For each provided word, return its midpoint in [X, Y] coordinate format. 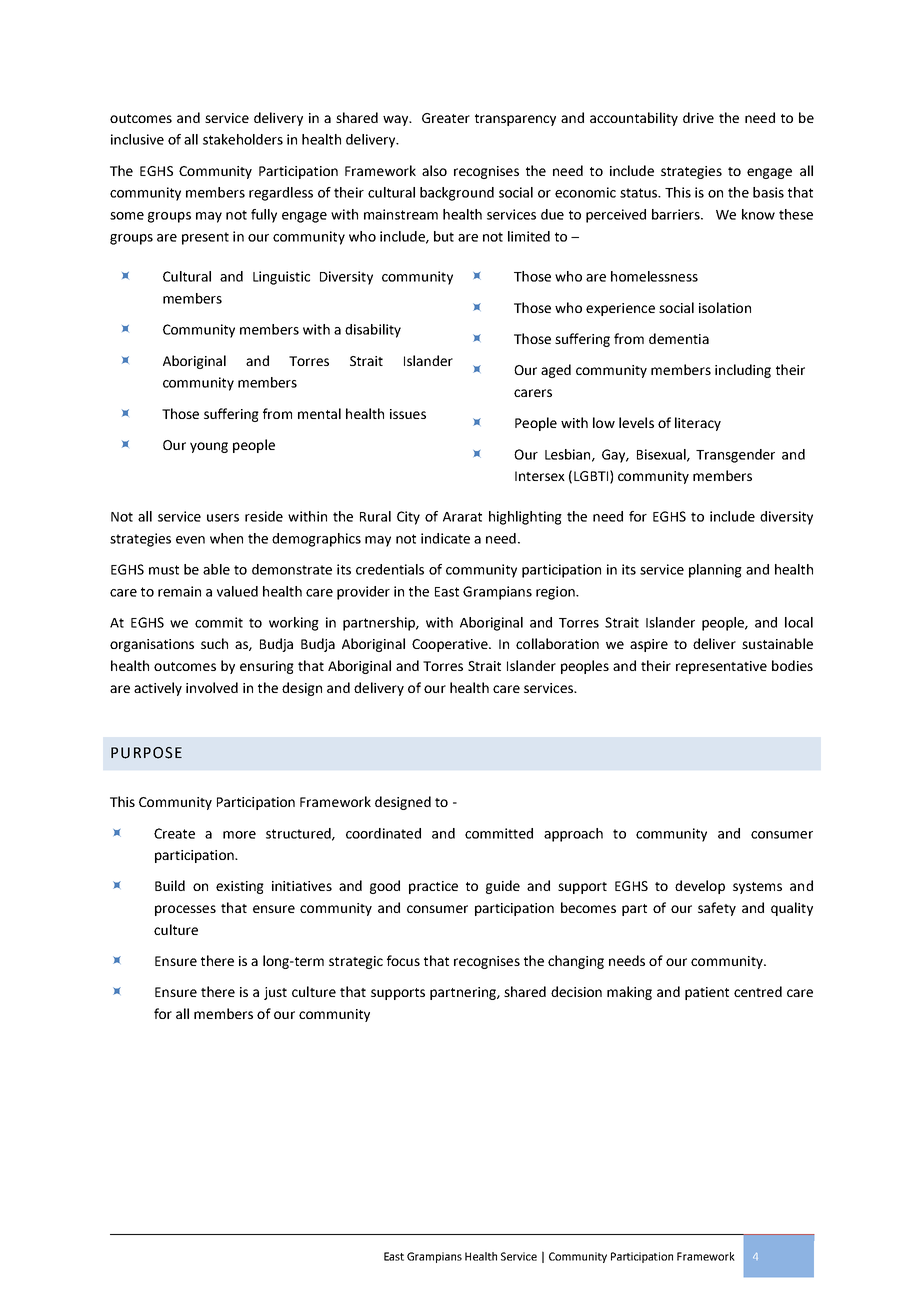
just [275, 993]
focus [403, 960]
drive [698, 117]
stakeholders [243, 139]
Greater [446, 118]
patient [707, 993]
